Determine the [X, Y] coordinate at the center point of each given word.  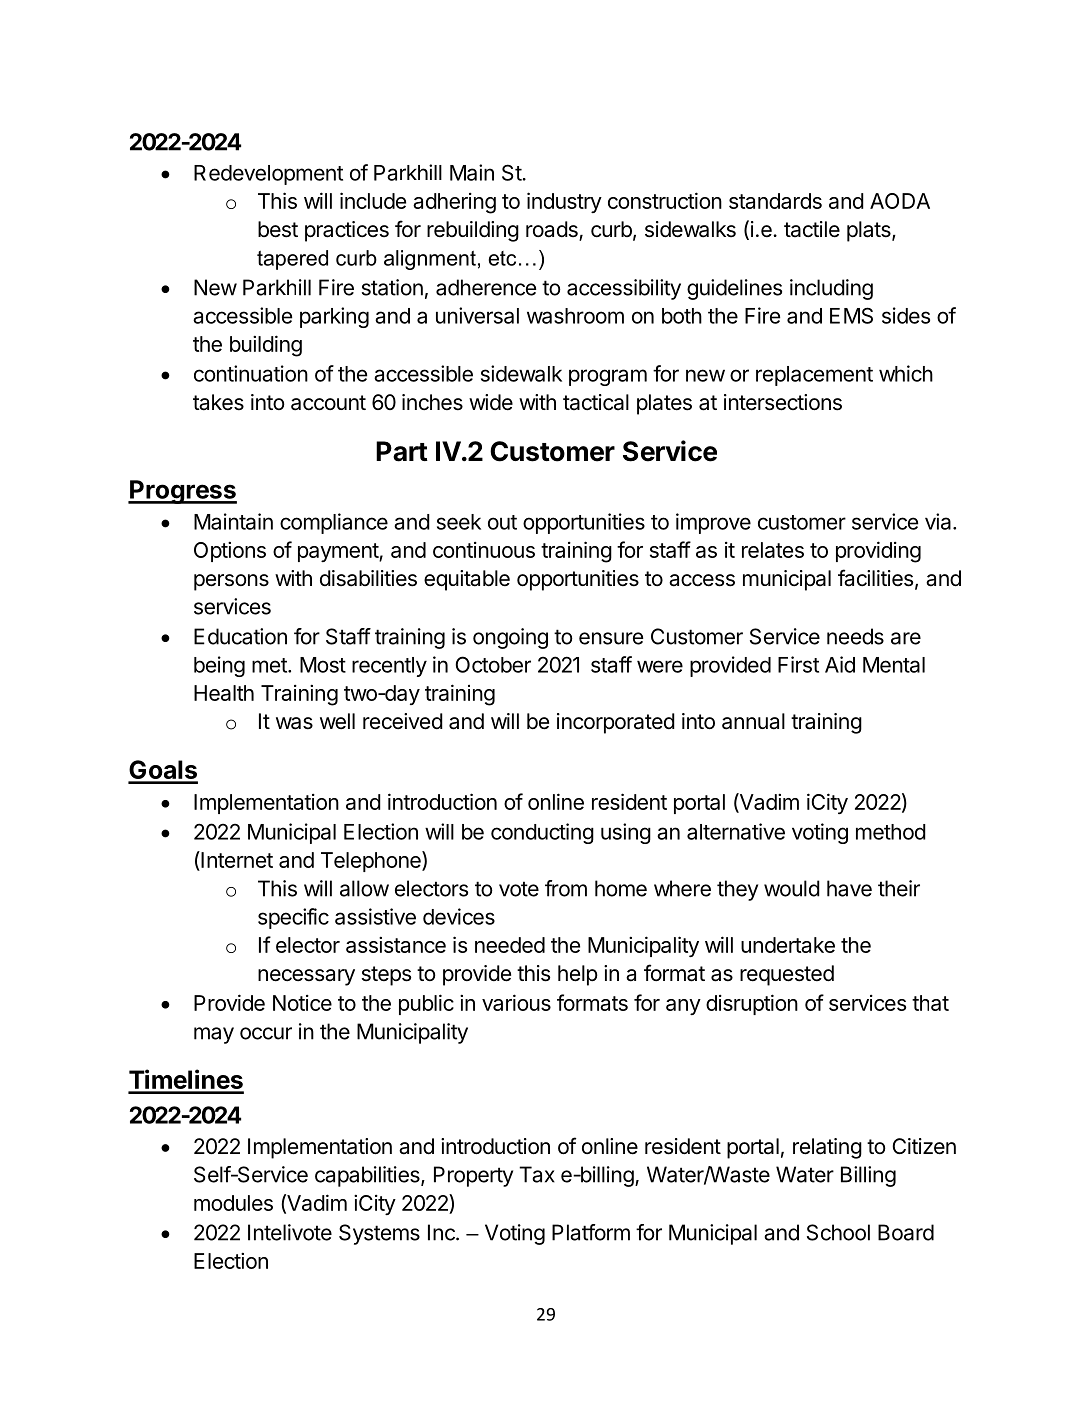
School [838, 1232]
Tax [537, 1174]
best [278, 229]
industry [564, 202]
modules [233, 1203]
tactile [812, 229]
